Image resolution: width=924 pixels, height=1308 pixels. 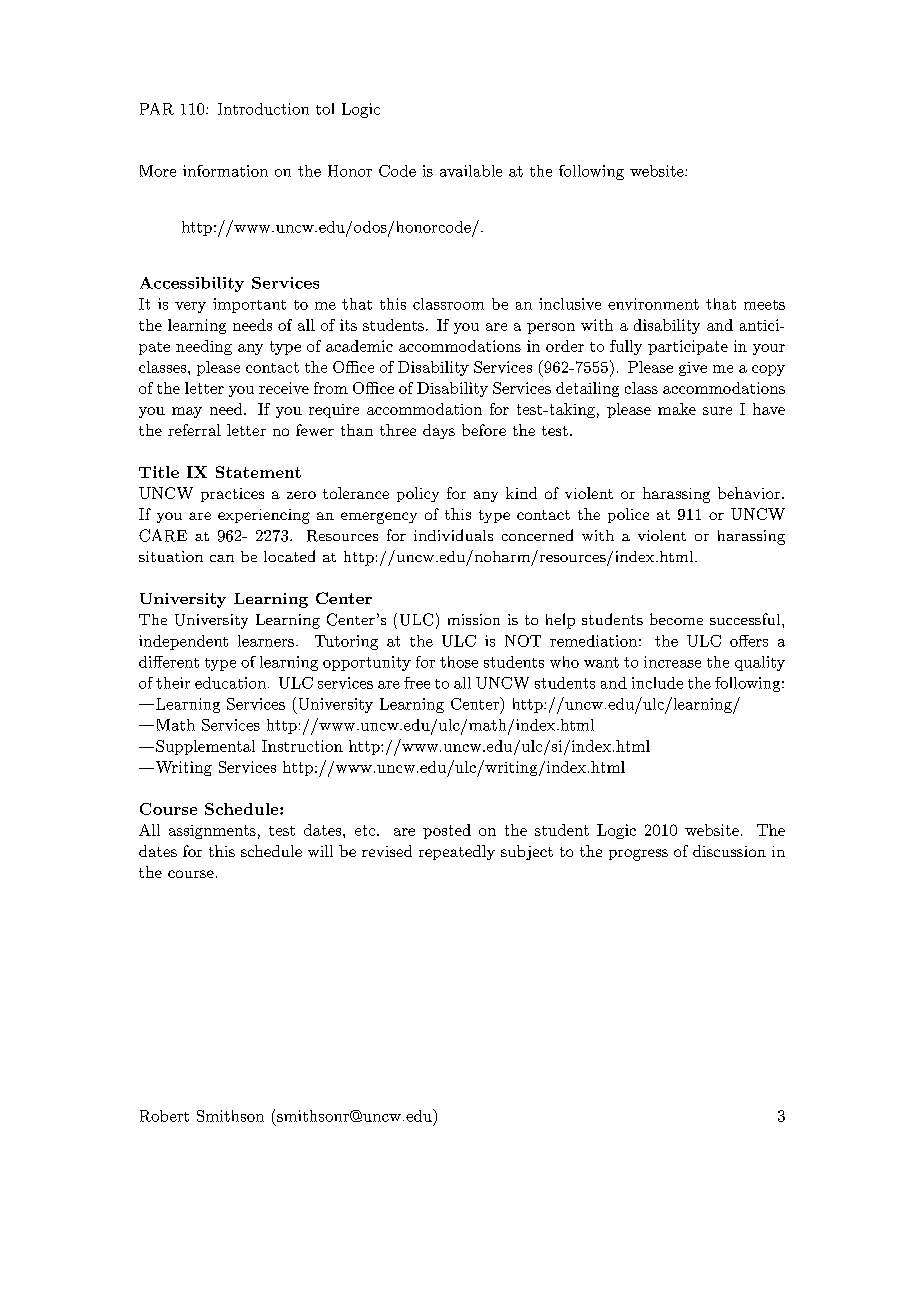 I want to click on posted, so click(x=447, y=831).
